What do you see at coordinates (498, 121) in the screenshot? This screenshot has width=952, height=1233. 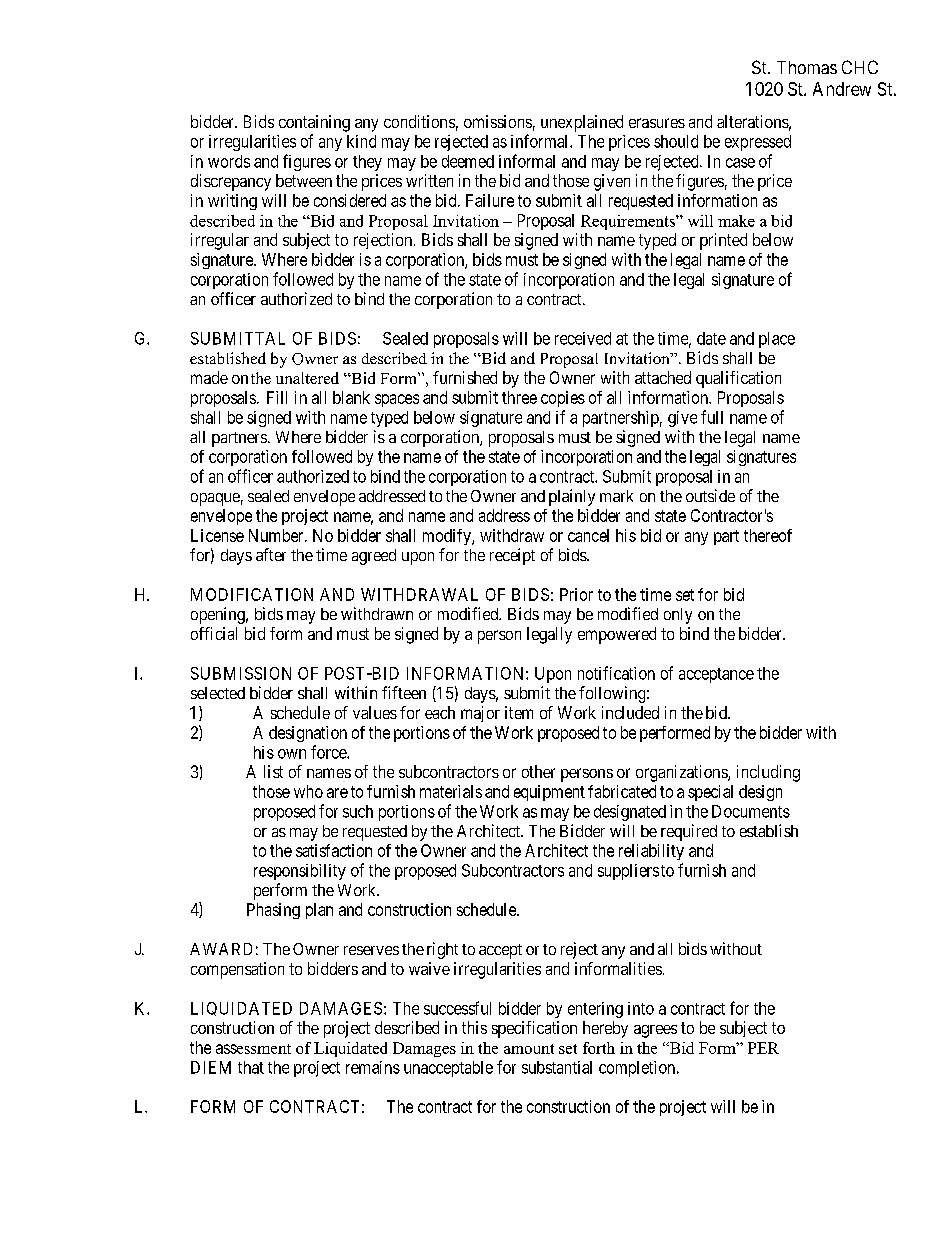 I see `omissions` at bounding box center [498, 121].
